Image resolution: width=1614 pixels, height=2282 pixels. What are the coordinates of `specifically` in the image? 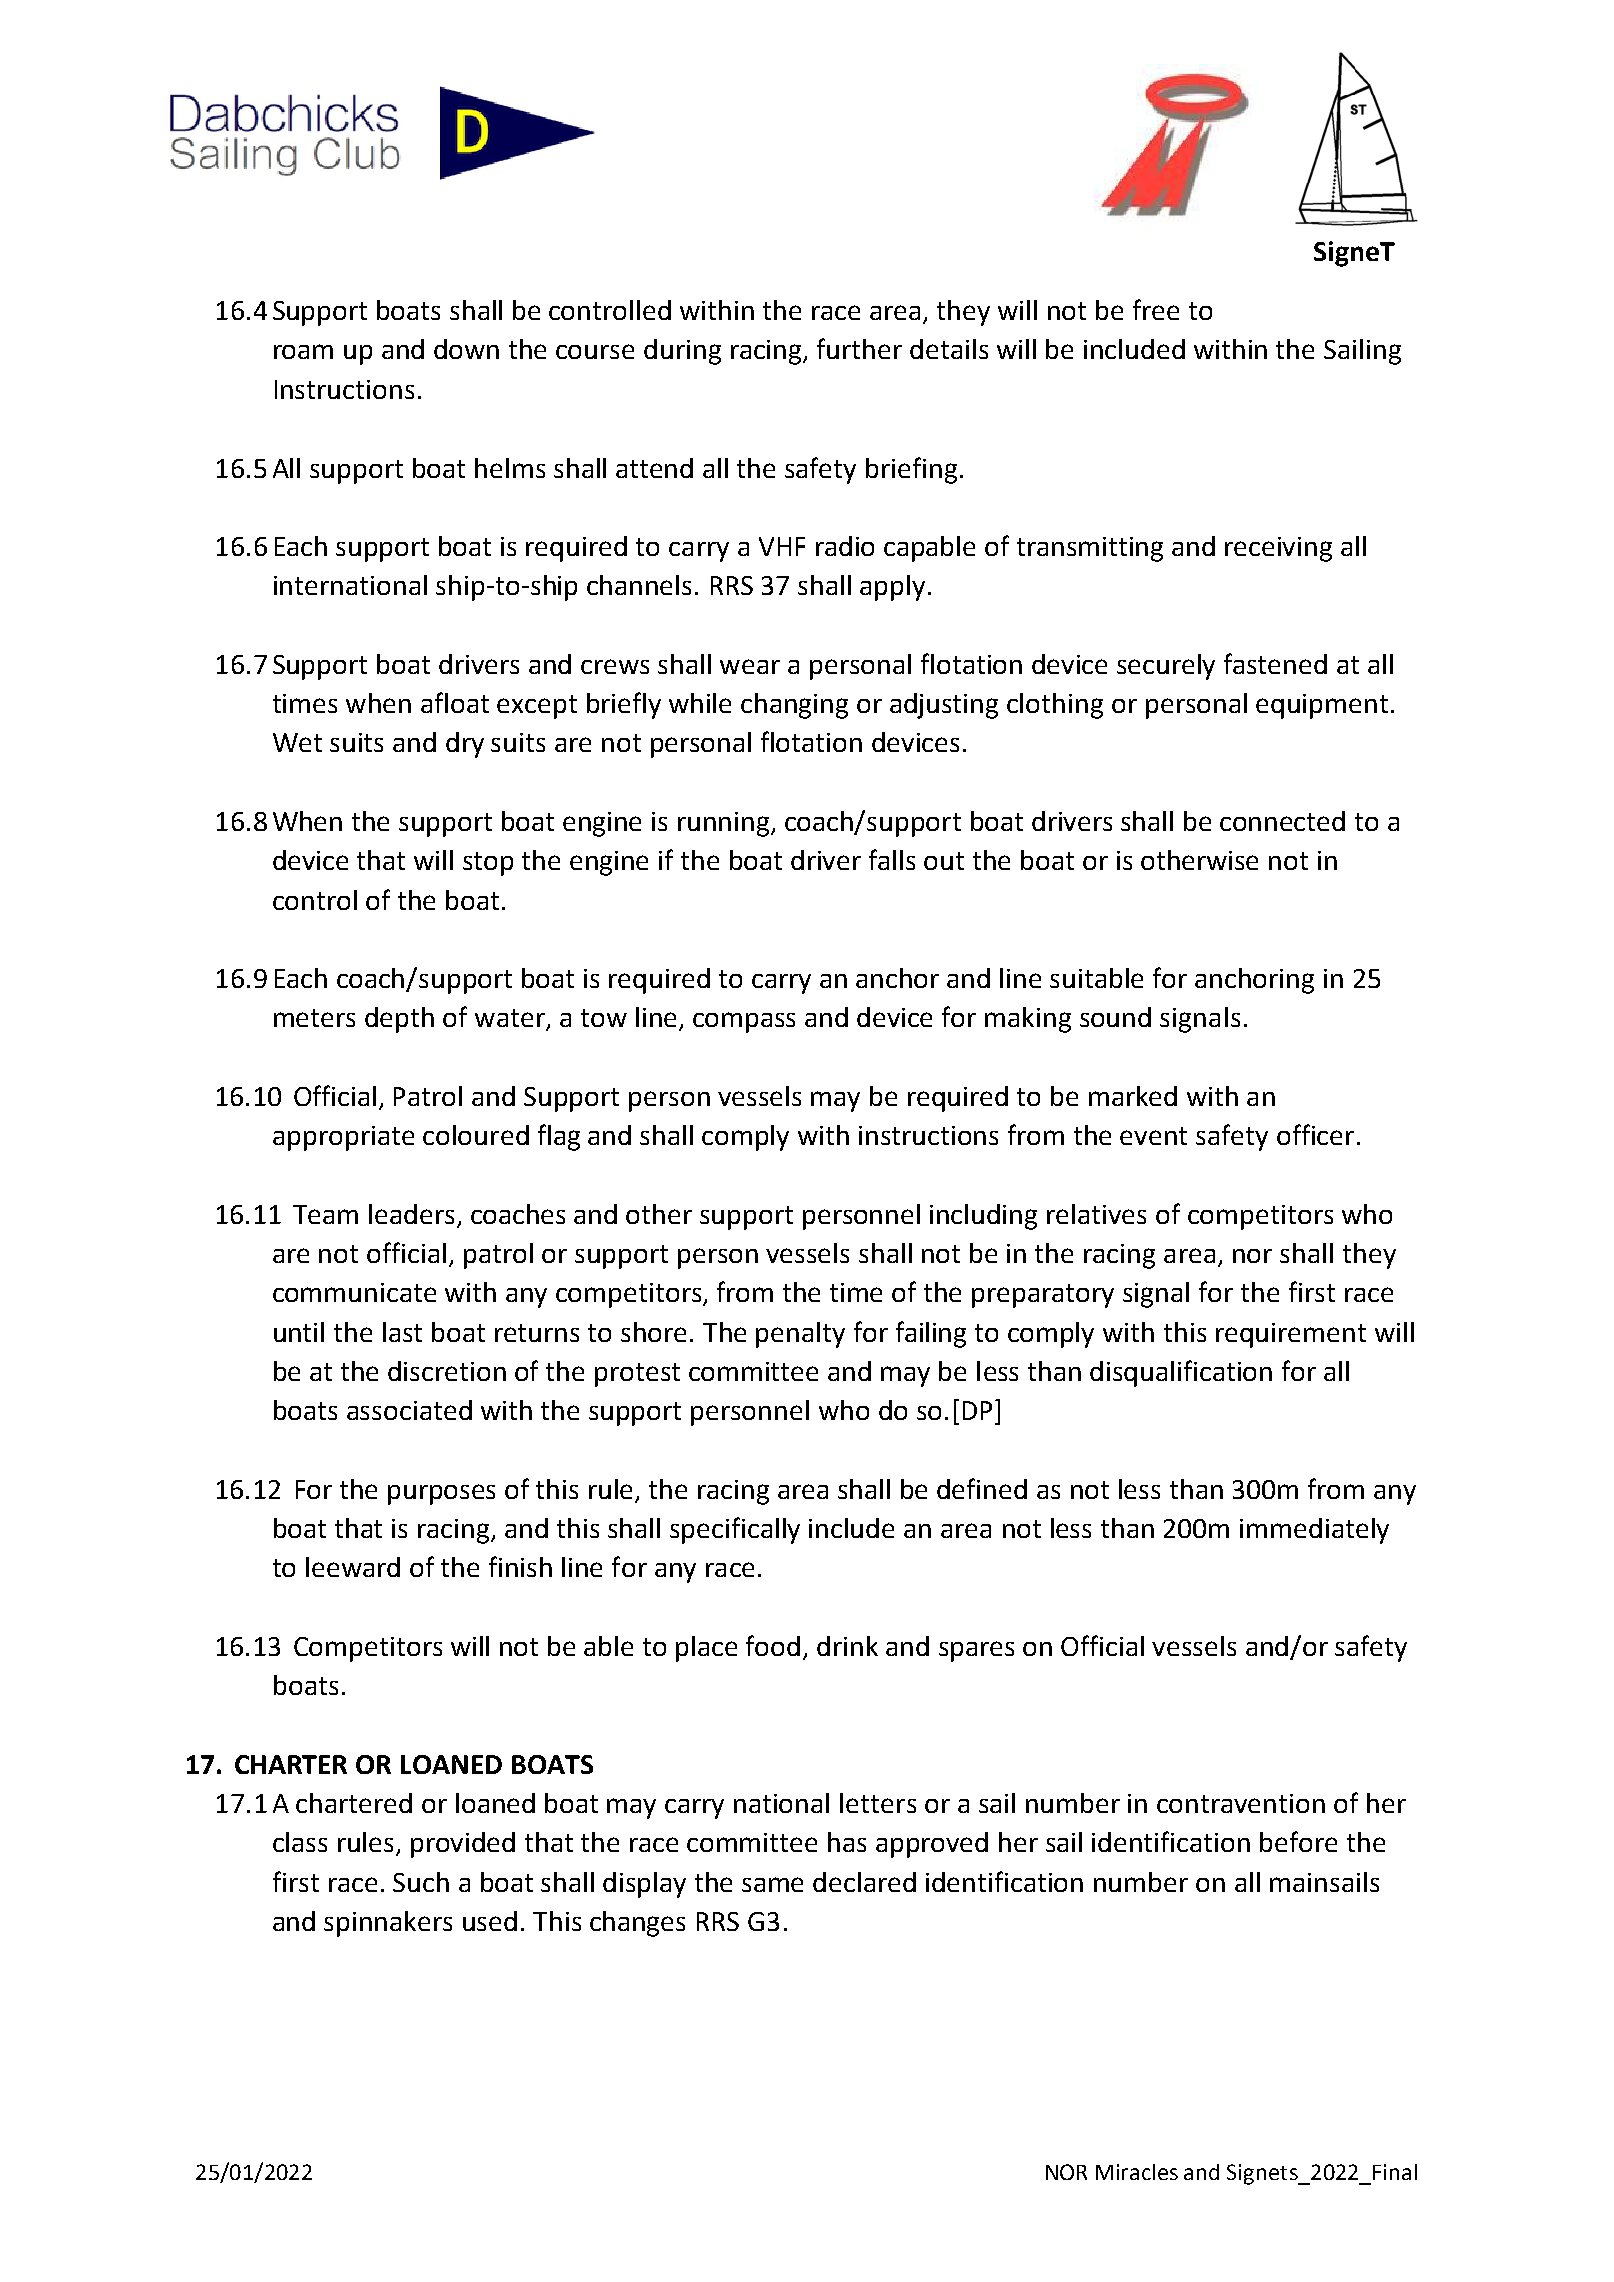 It's located at (735, 1530).
